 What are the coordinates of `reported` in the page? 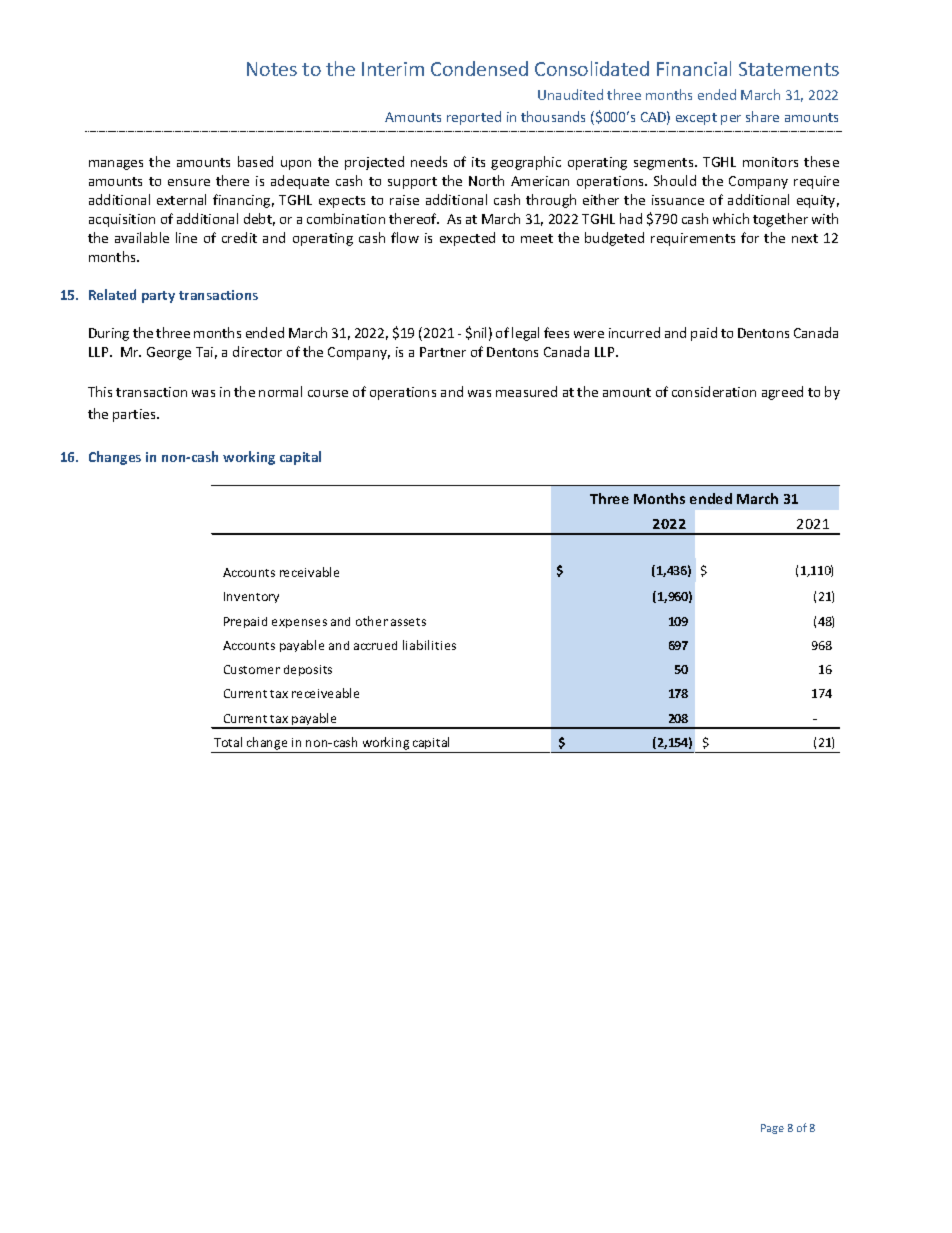 It's located at (474, 118).
